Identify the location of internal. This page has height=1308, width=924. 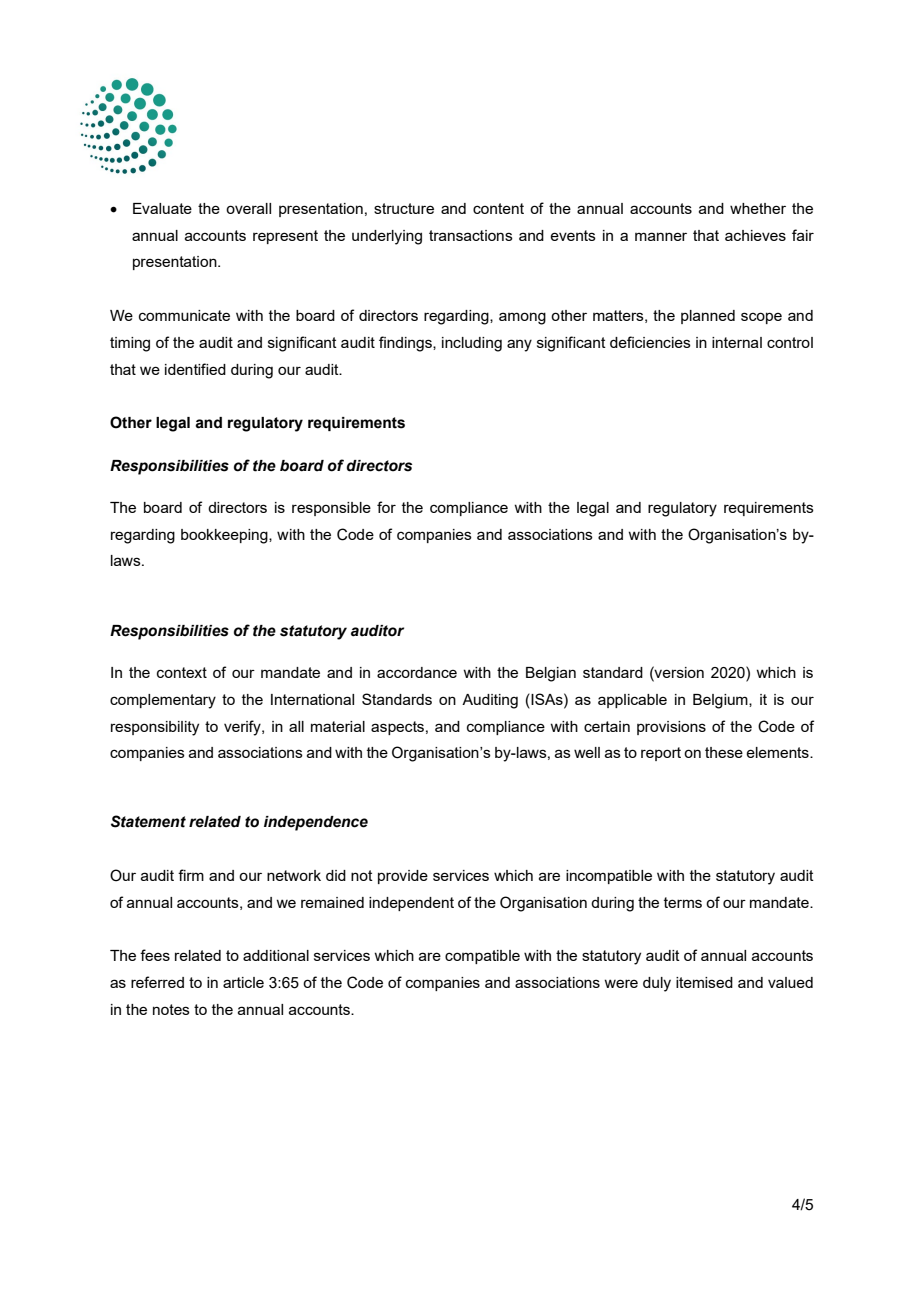
(737, 342).
